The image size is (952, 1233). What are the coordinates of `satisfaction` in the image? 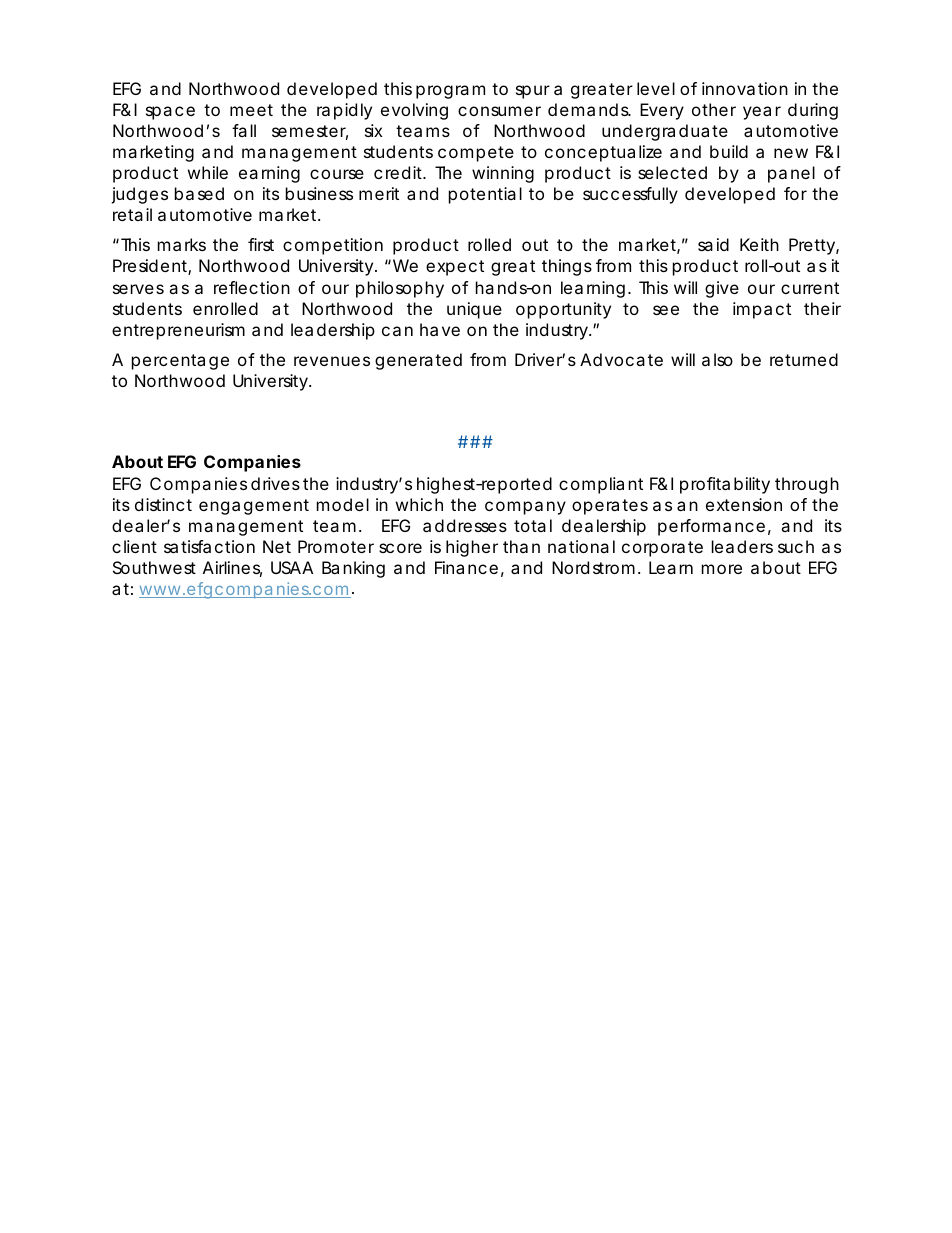 It's located at (209, 546).
